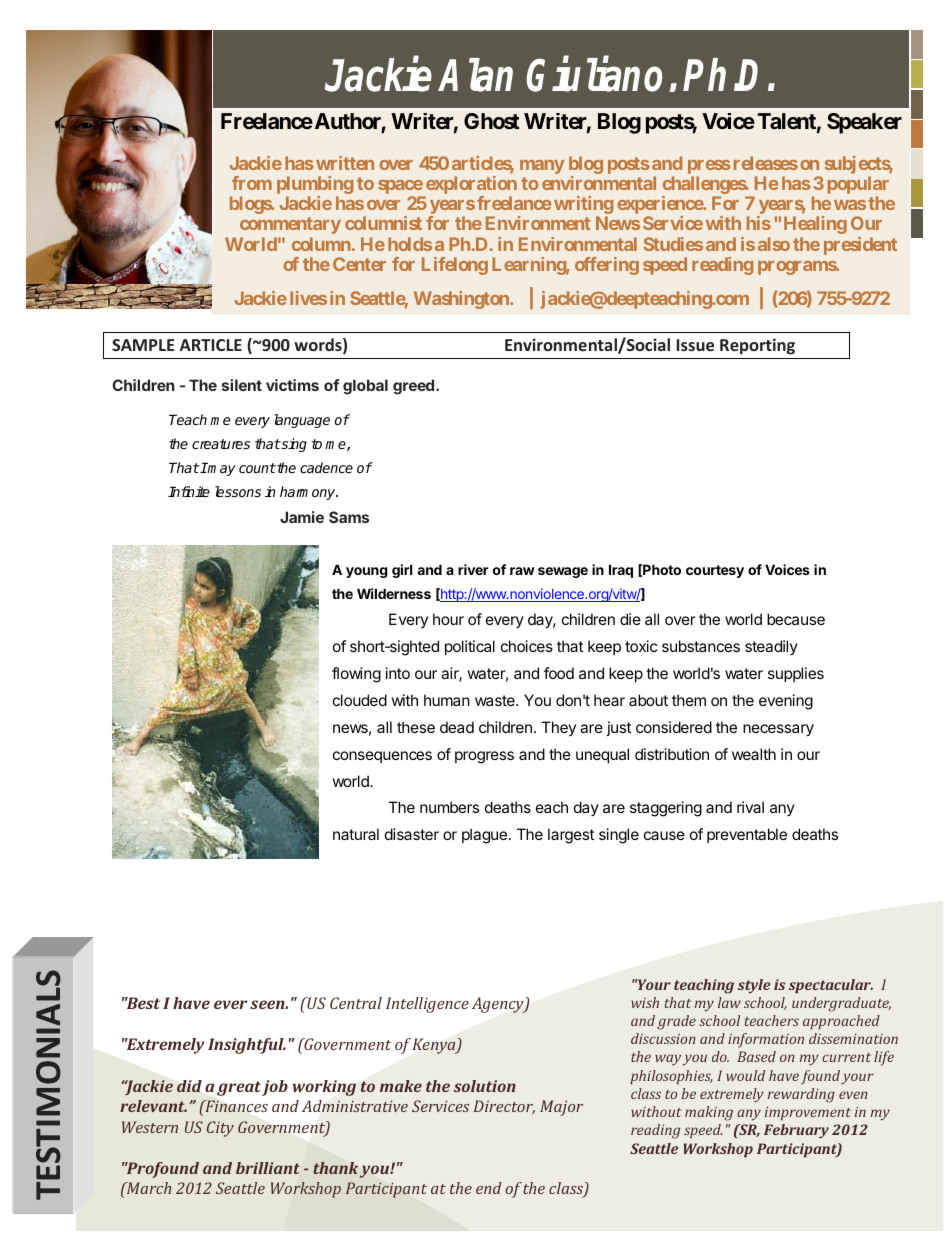  I want to click on natural, so click(356, 834).
